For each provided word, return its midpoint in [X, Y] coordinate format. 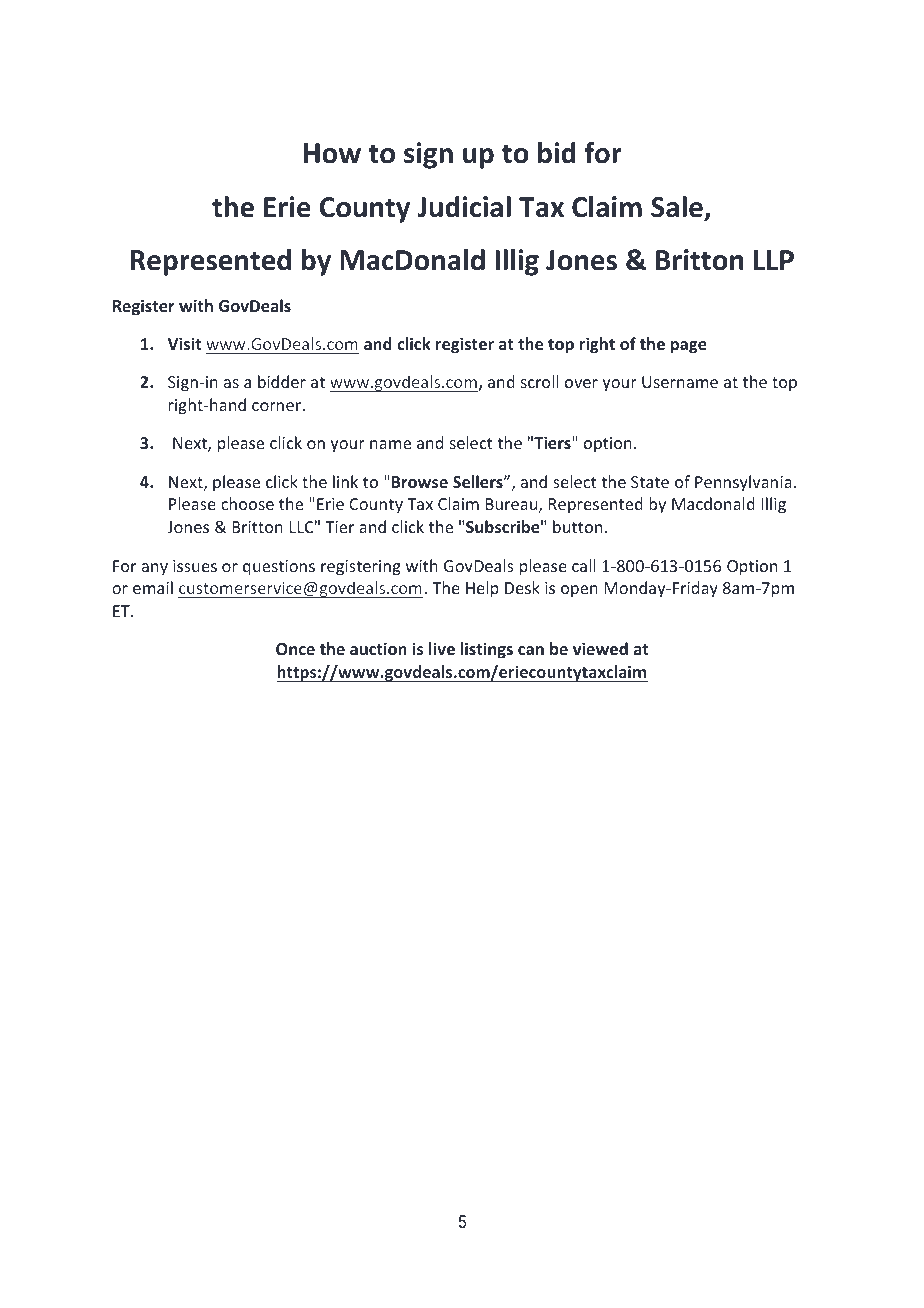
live [442, 648]
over [581, 383]
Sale [678, 208]
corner [278, 406]
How [332, 153]
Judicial [464, 207]
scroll [540, 381]
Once [295, 649]
